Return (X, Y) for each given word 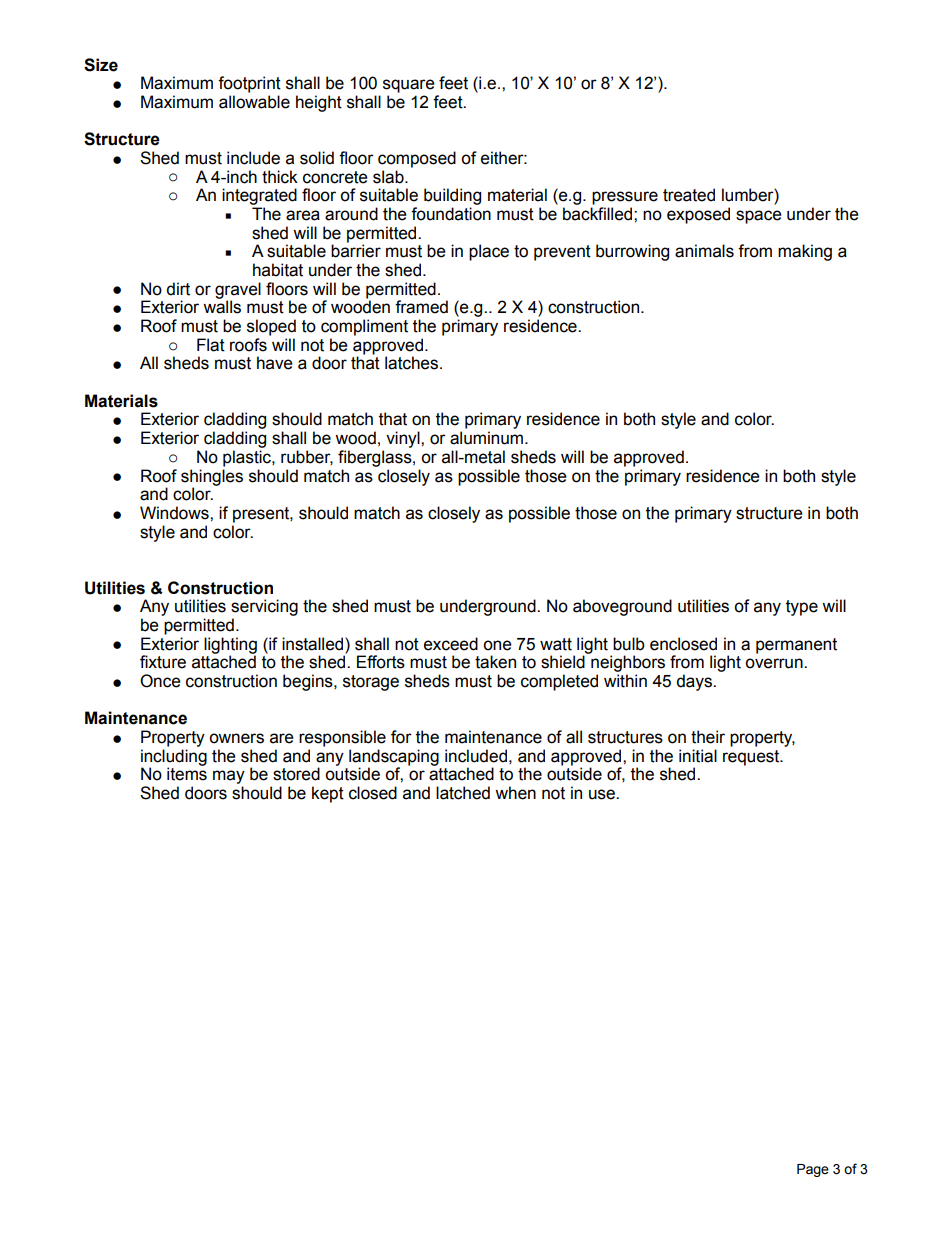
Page (813, 1170)
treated (689, 195)
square (409, 86)
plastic (248, 458)
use (603, 794)
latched (463, 793)
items (187, 774)
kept (328, 794)
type (802, 608)
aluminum (488, 438)
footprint (249, 84)
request (752, 758)
